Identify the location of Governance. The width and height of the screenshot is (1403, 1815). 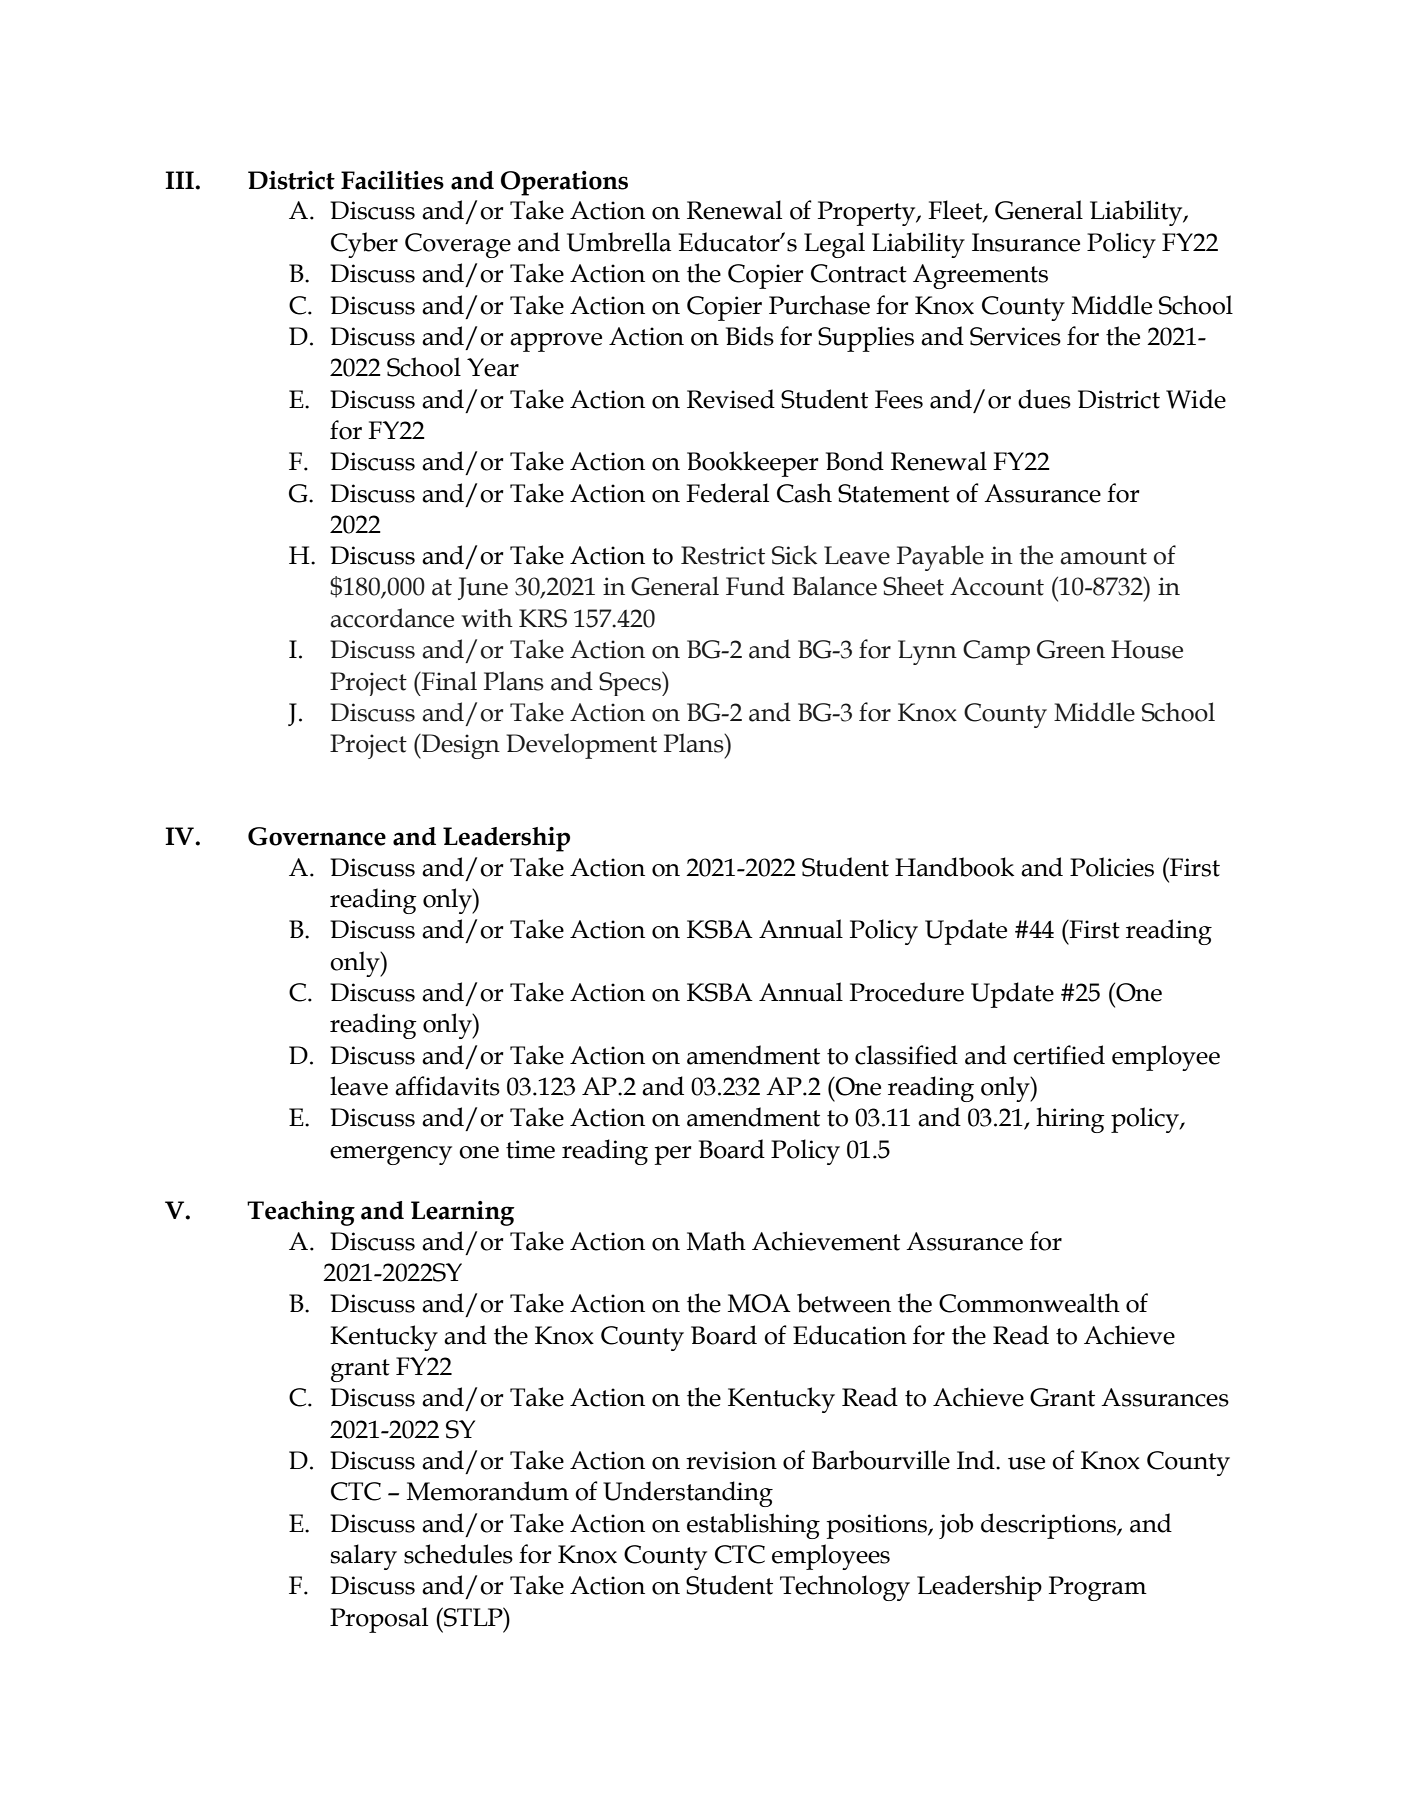
(317, 836).
